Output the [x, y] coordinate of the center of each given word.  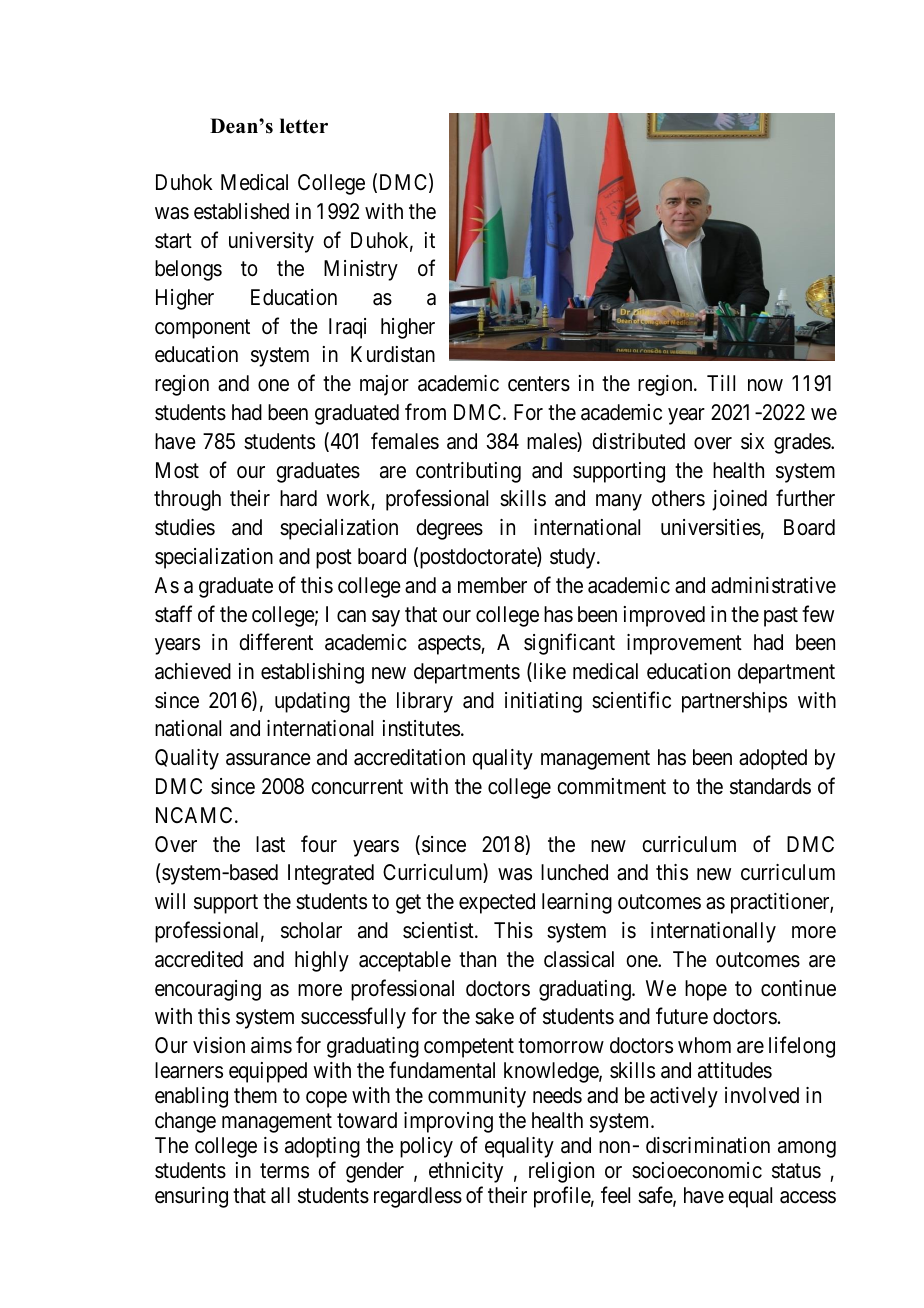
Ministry [361, 270]
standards [770, 786]
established [241, 211]
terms [284, 1171]
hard [298, 498]
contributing [468, 472]
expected [497, 903]
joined [739, 500]
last [270, 844]
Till [721, 383]
